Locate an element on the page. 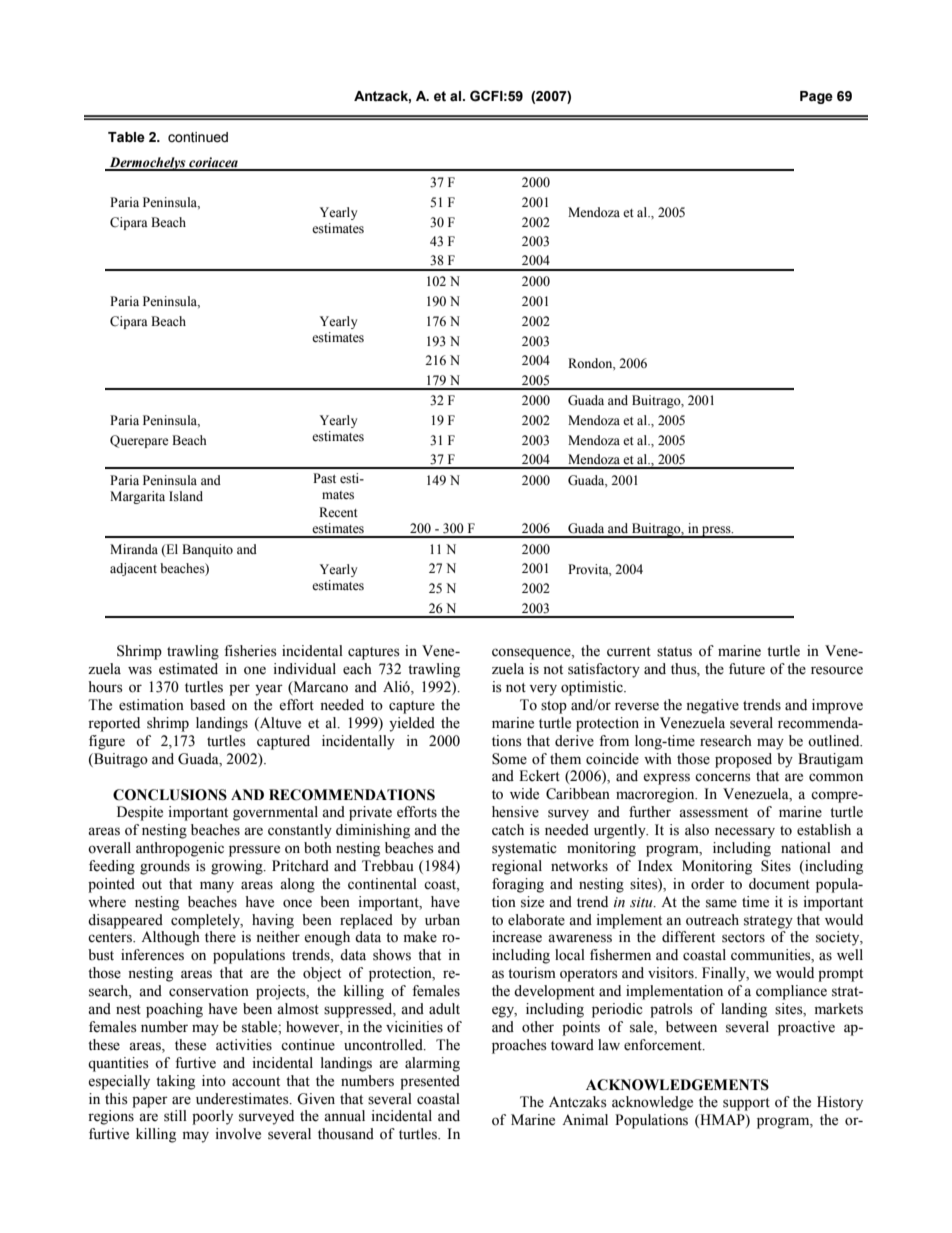 The image size is (952, 1233). Recent is located at coordinates (338, 512).
